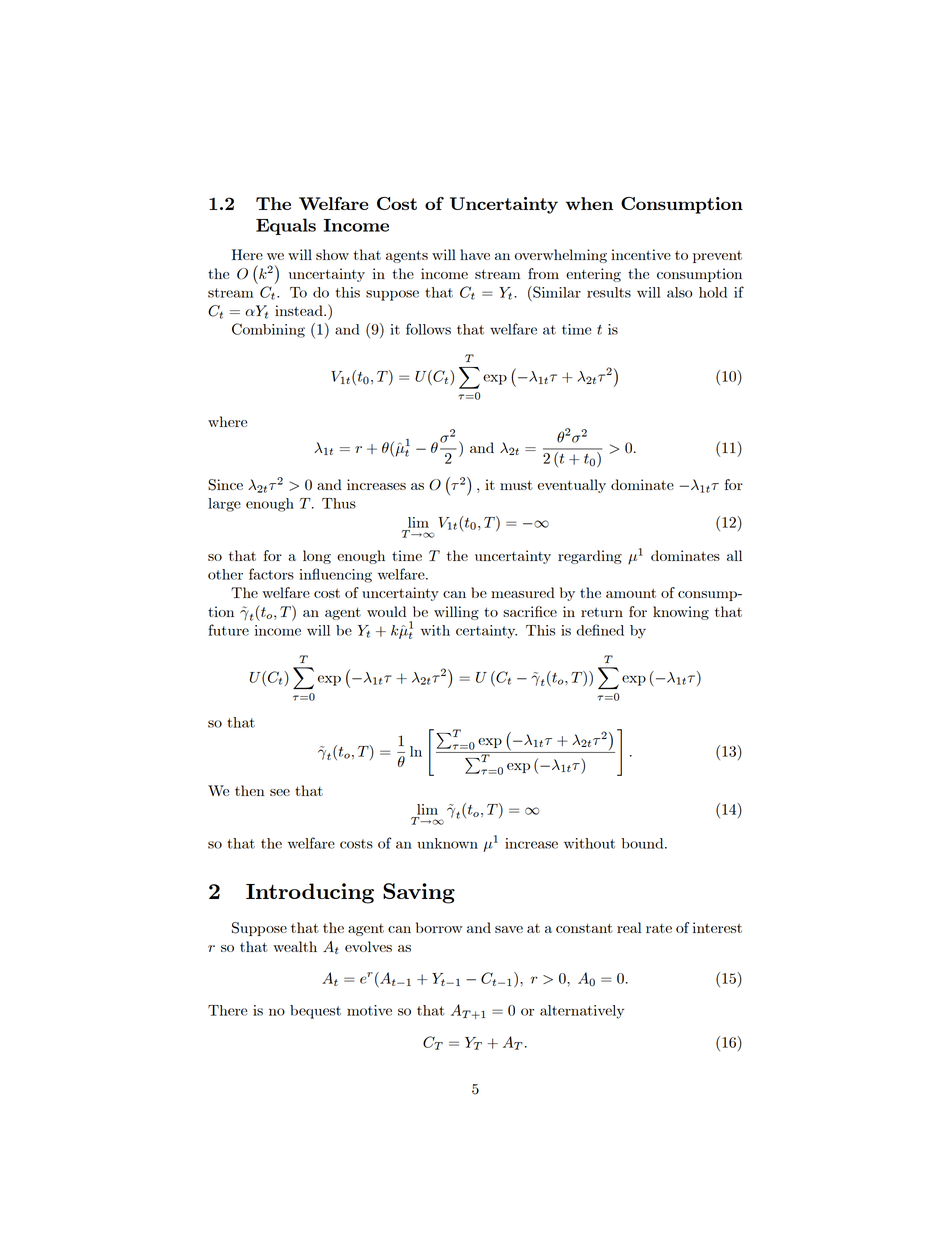 The height and width of the image is (1233, 952). What do you see at coordinates (439, 927) in the image?
I see `borrow` at bounding box center [439, 927].
